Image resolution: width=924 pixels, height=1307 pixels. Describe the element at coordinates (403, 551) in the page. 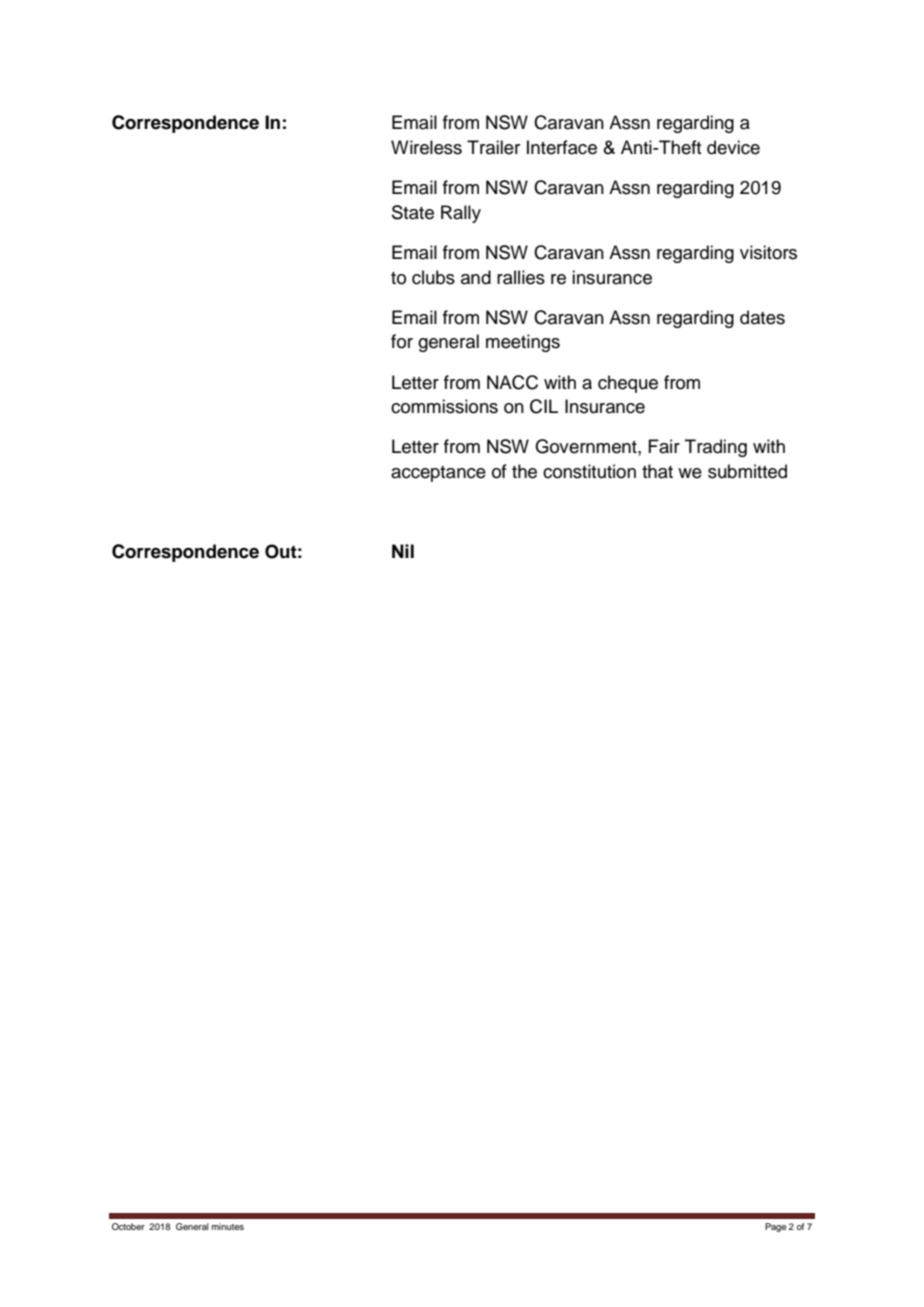

I see `Nil` at that location.
